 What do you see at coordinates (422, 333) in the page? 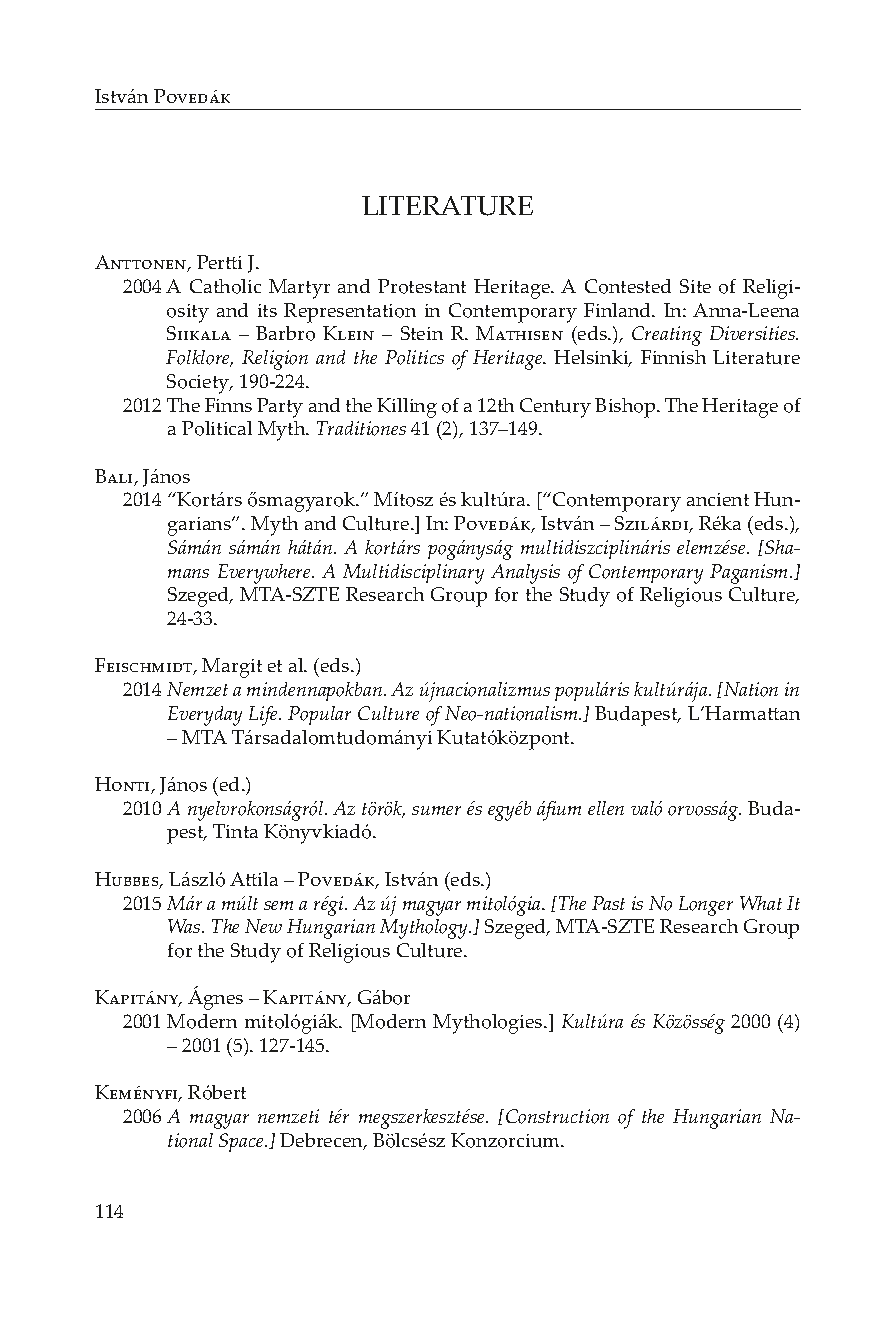
I see `Stein` at bounding box center [422, 333].
